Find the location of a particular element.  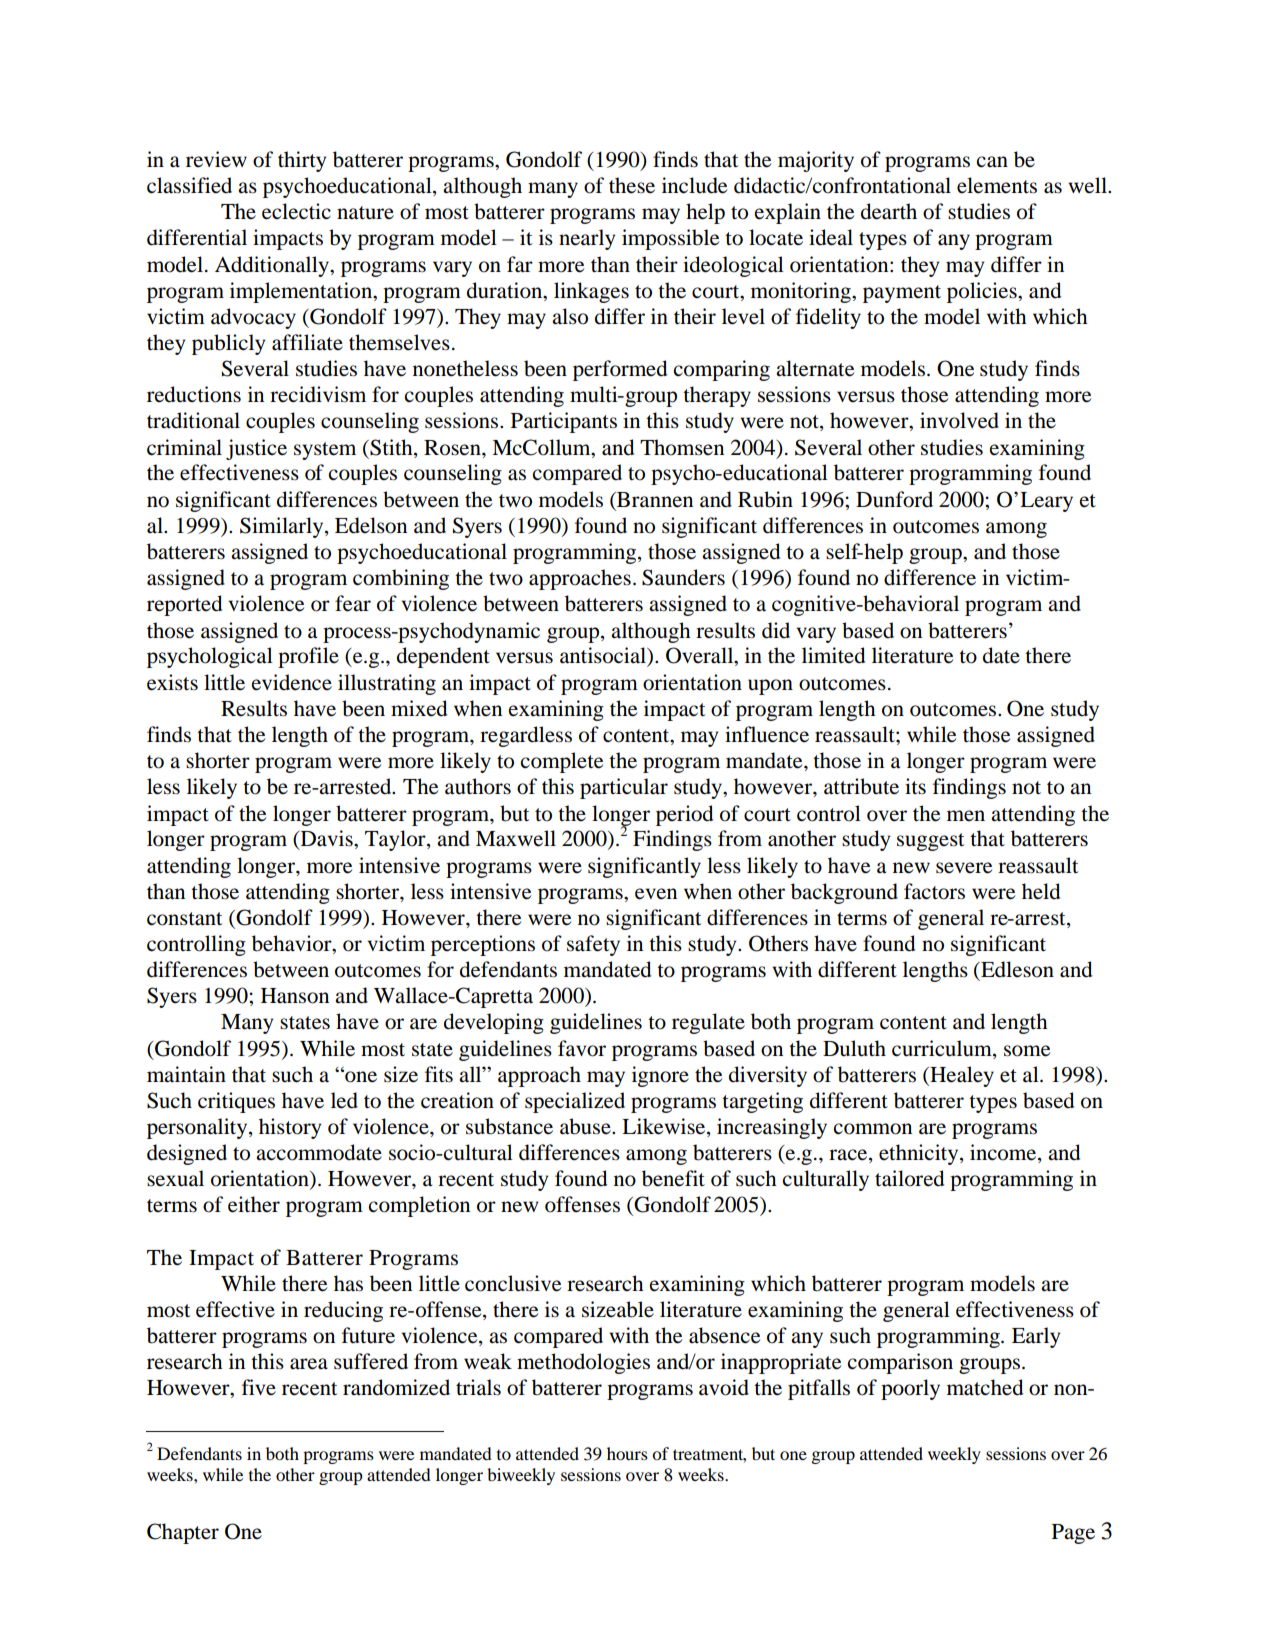

eclectic is located at coordinates (296, 211).
